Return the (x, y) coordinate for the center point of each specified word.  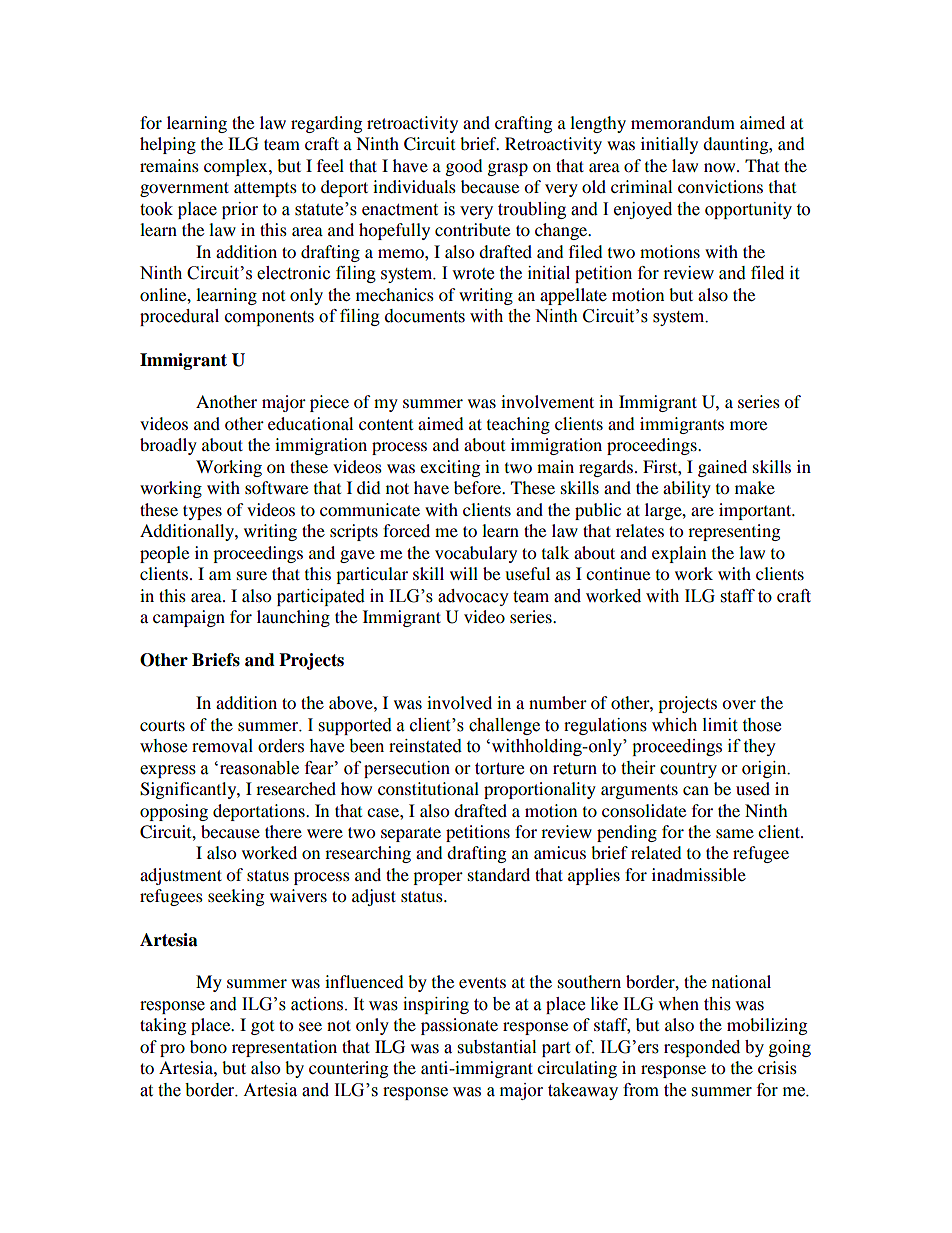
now (721, 167)
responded (702, 1048)
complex (237, 167)
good (464, 167)
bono (208, 1046)
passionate (459, 1026)
